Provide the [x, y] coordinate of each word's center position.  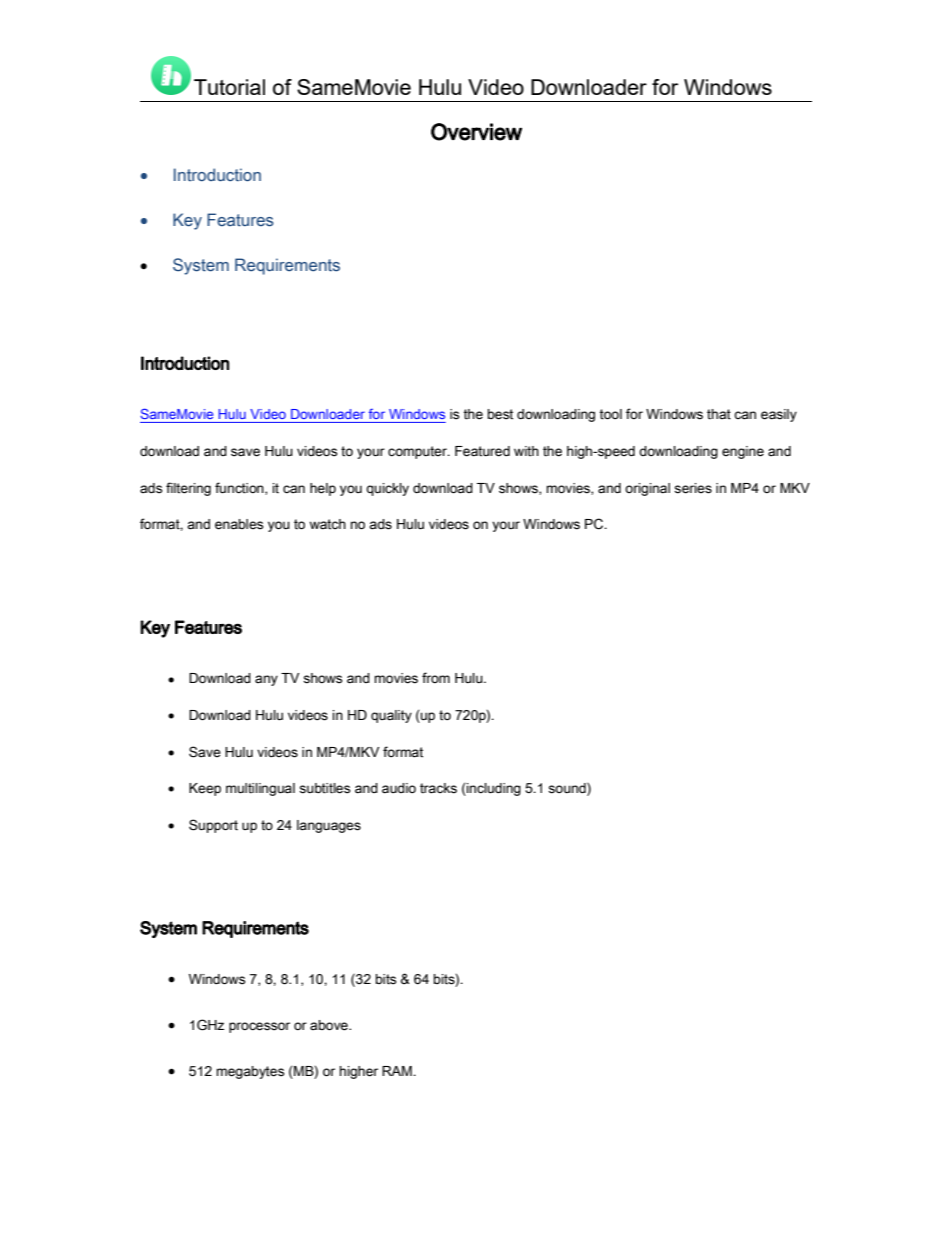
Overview [476, 132]
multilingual [260, 789]
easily [779, 415]
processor [259, 1027]
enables [239, 524]
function [240, 488]
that [719, 414]
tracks [438, 788]
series [693, 488]
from [436, 677]
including [493, 789]
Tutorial [229, 87]
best [500, 414]
